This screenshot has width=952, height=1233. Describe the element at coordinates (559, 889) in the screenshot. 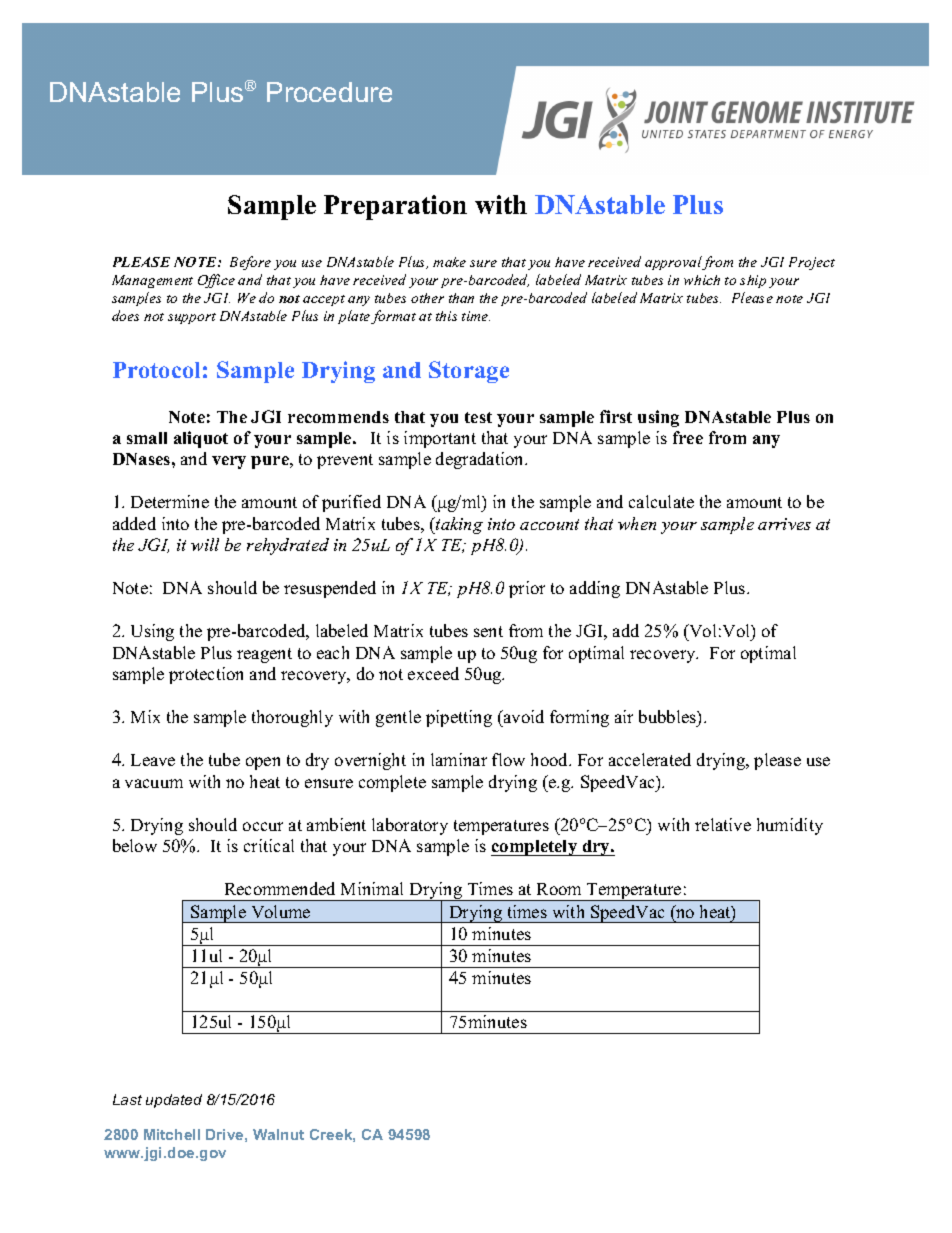

I see `Room` at that location.
